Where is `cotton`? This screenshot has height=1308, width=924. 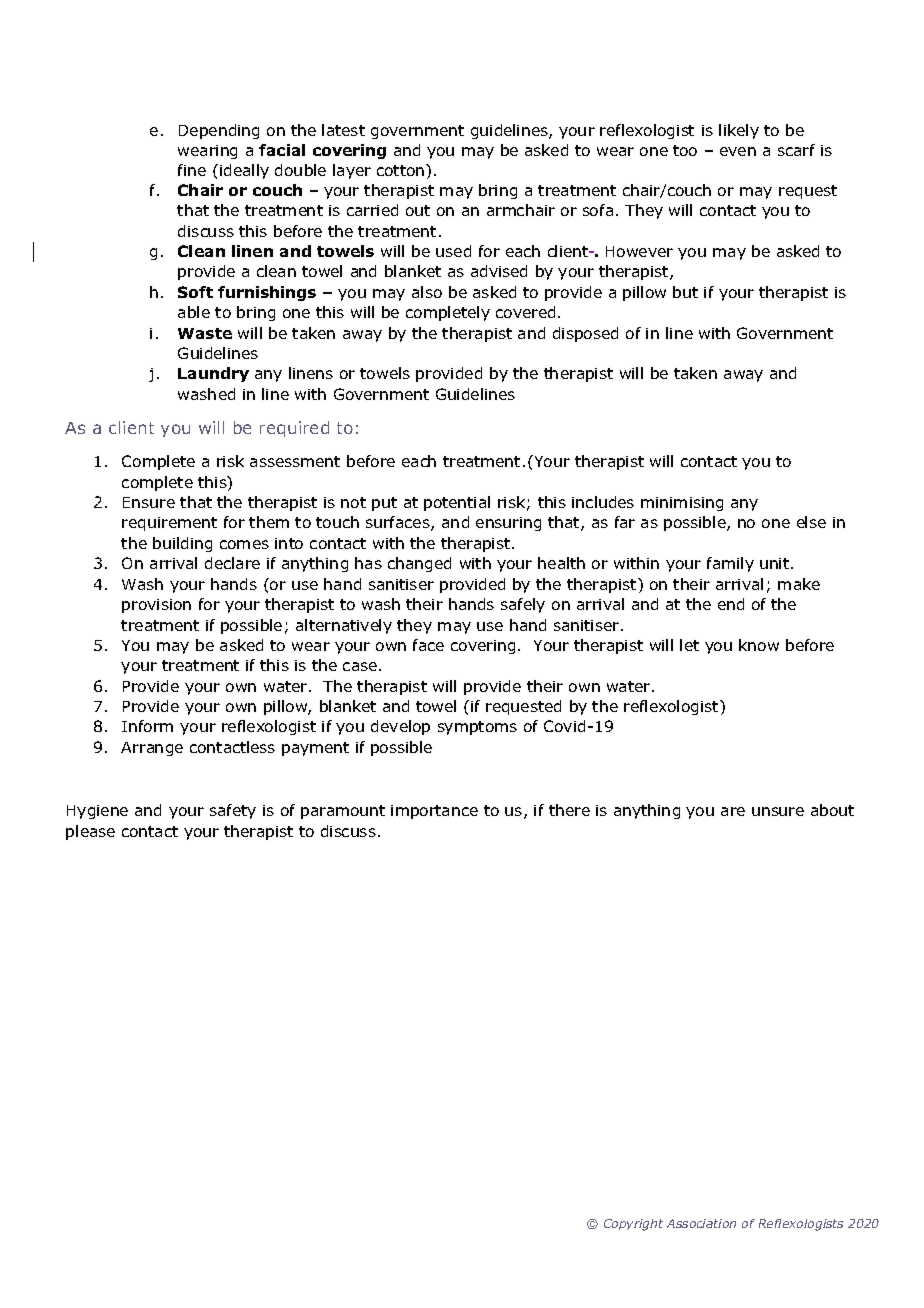 cotton is located at coordinates (400, 170).
